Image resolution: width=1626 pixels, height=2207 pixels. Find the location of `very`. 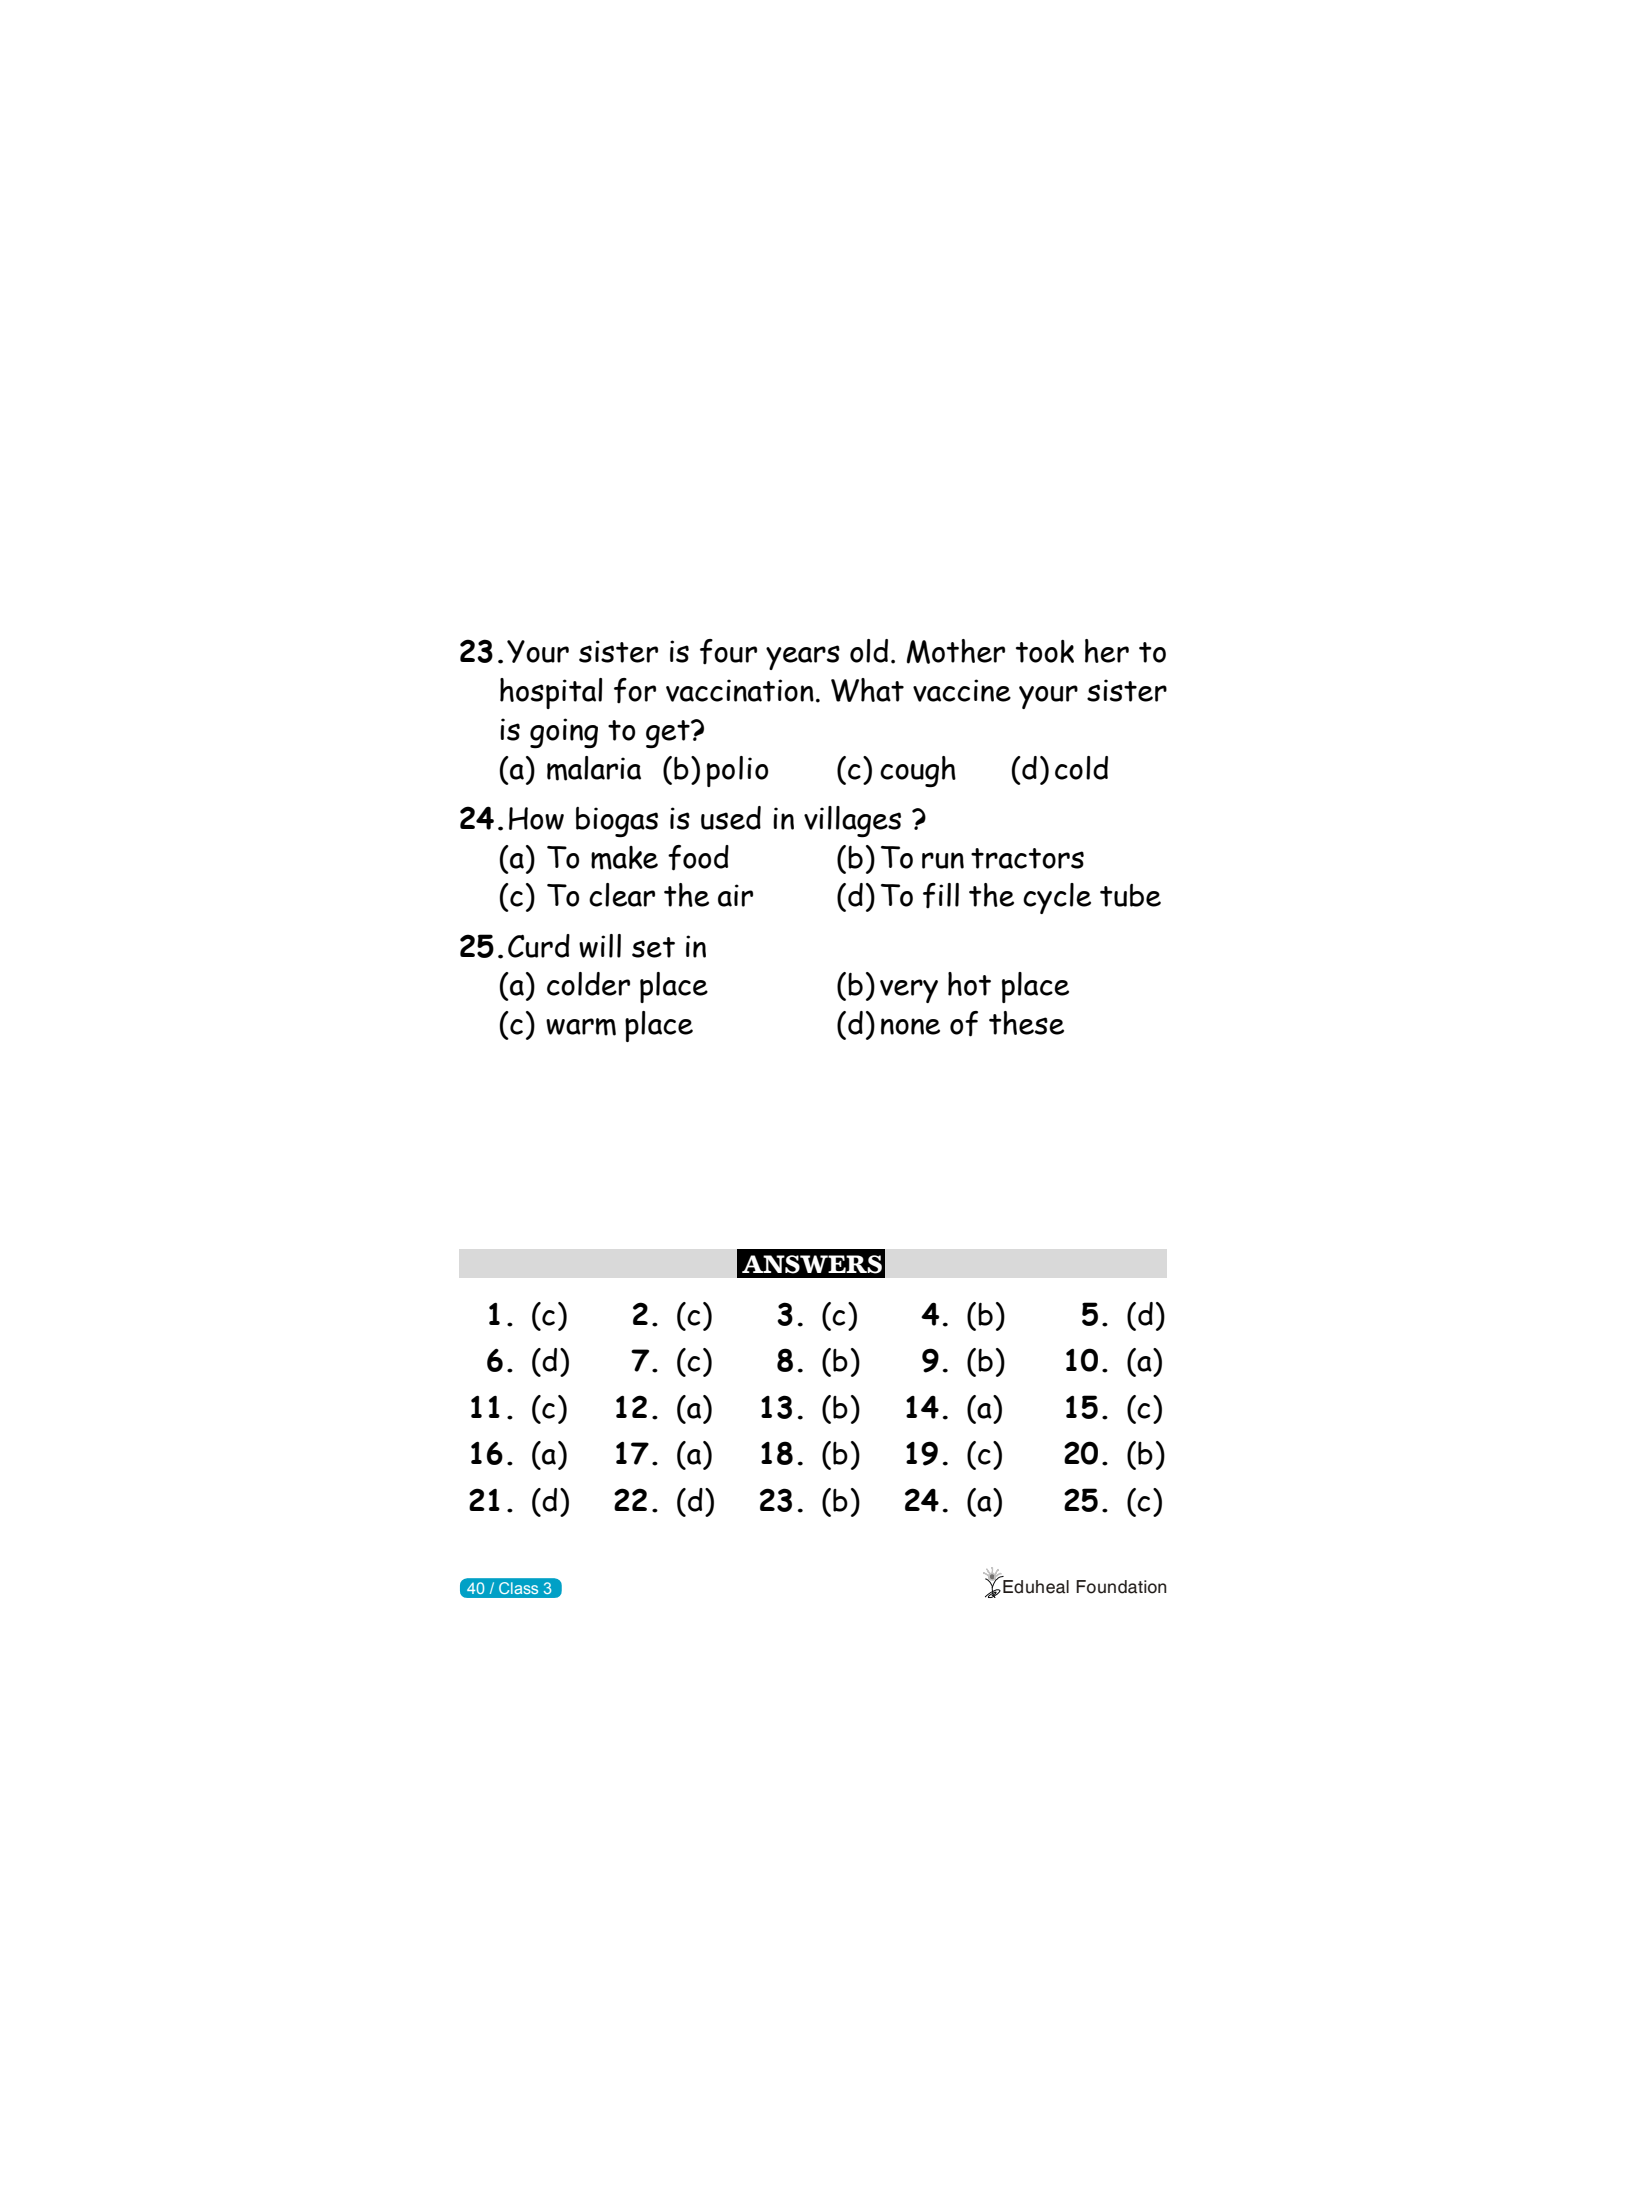

very is located at coordinates (909, 991).
